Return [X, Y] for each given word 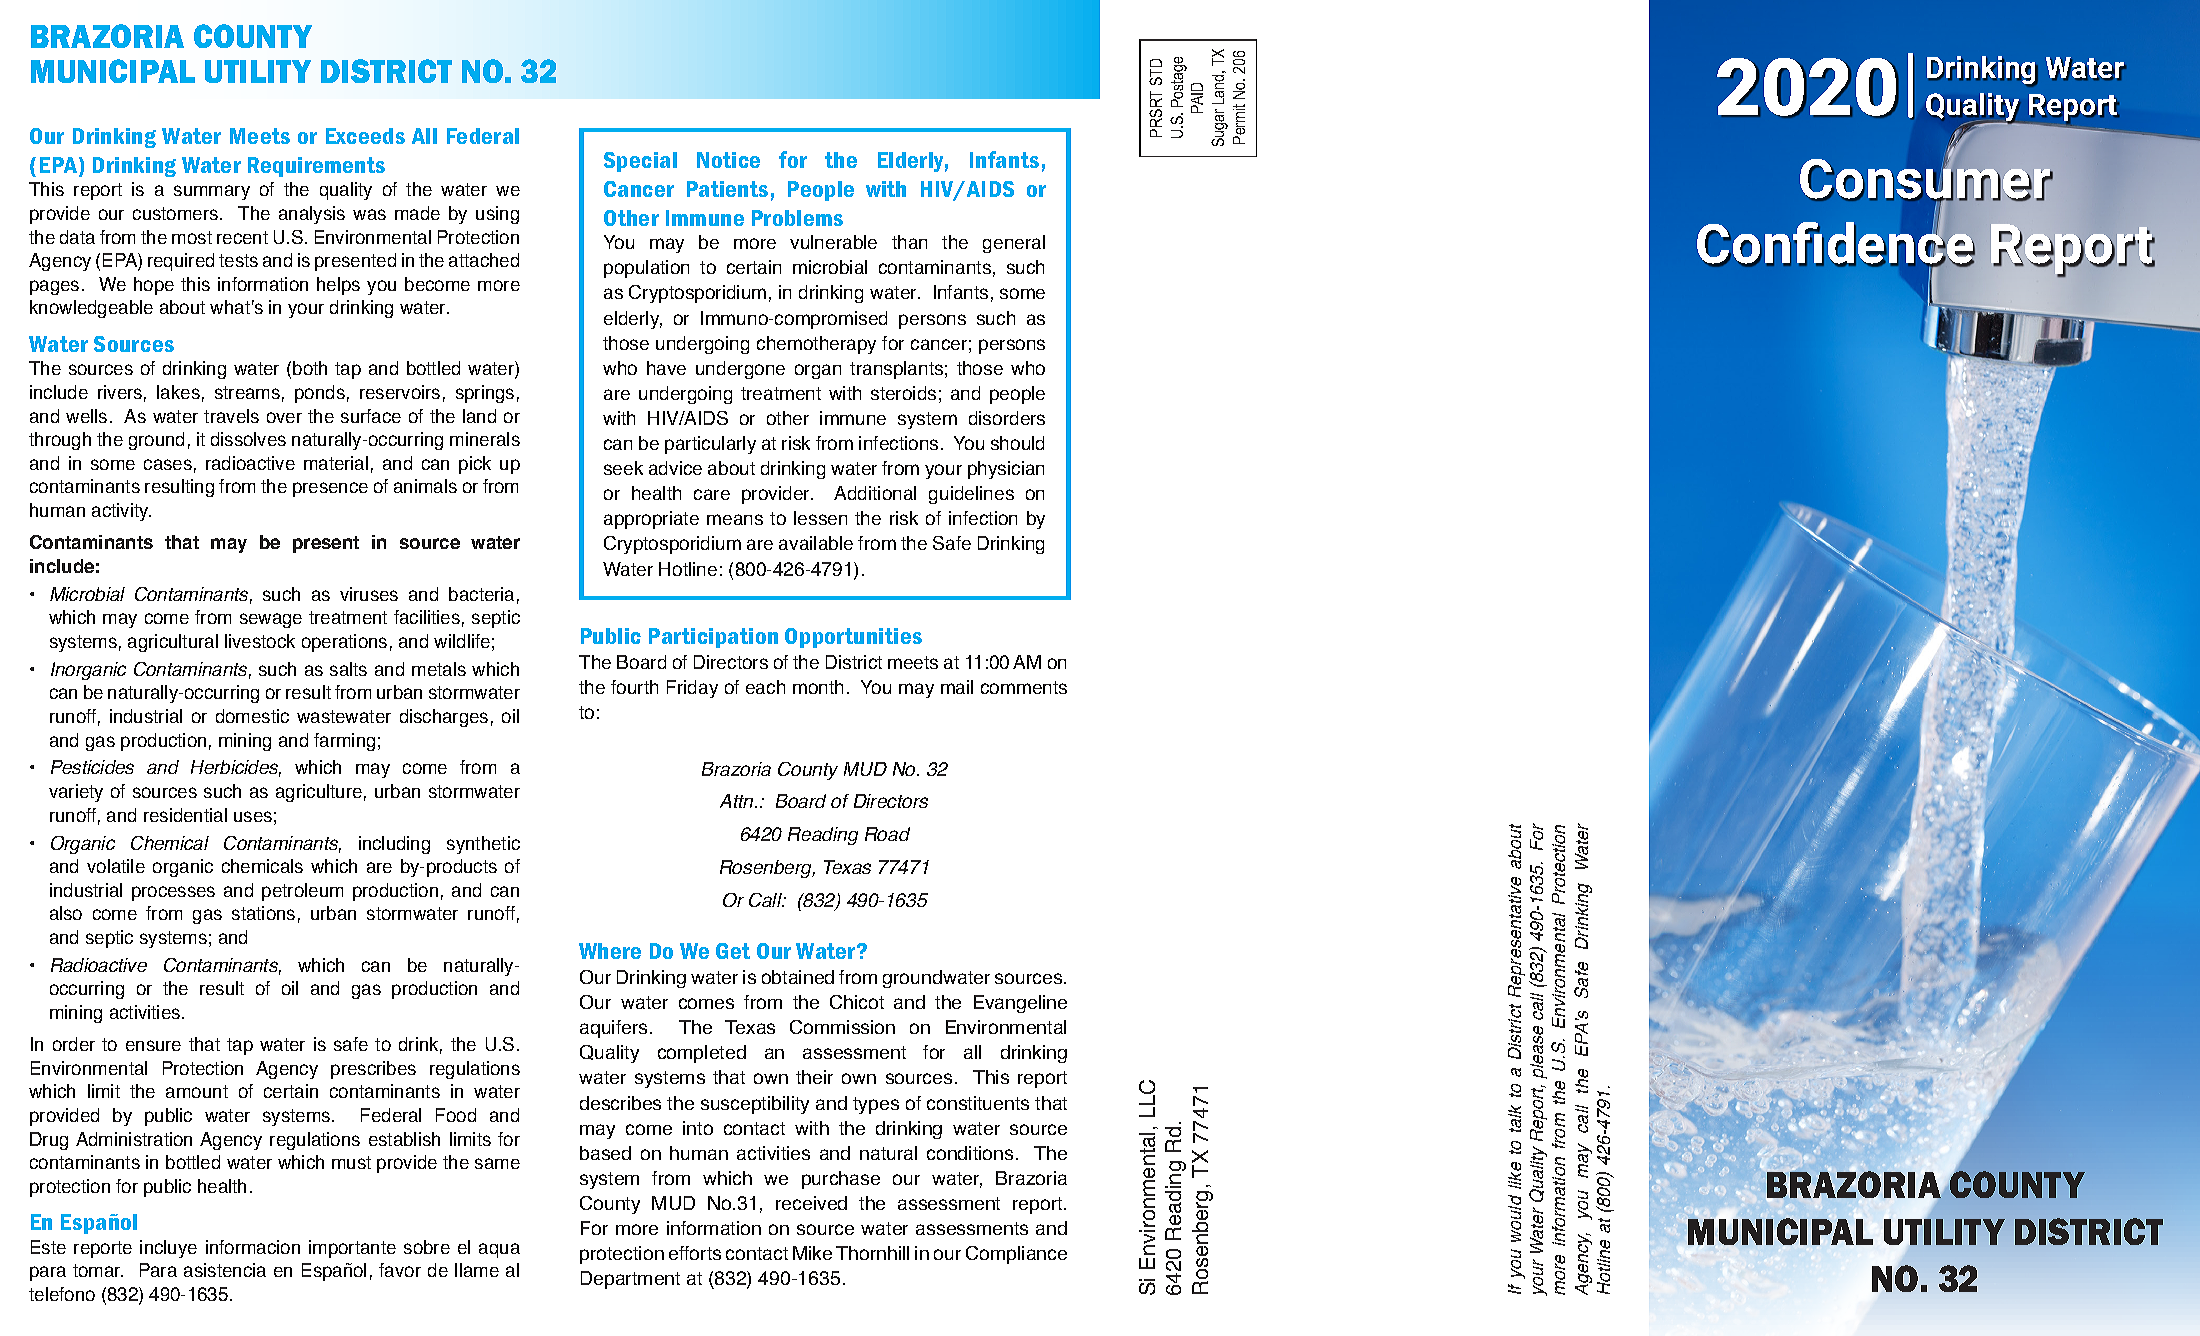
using [497, 215]
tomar [98, 1270]
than [909, 242]
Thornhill [872, 1253]
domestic [252, 716]
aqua [499, 1250]
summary [212, 192]
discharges [444, 718]
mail [957, 687]
